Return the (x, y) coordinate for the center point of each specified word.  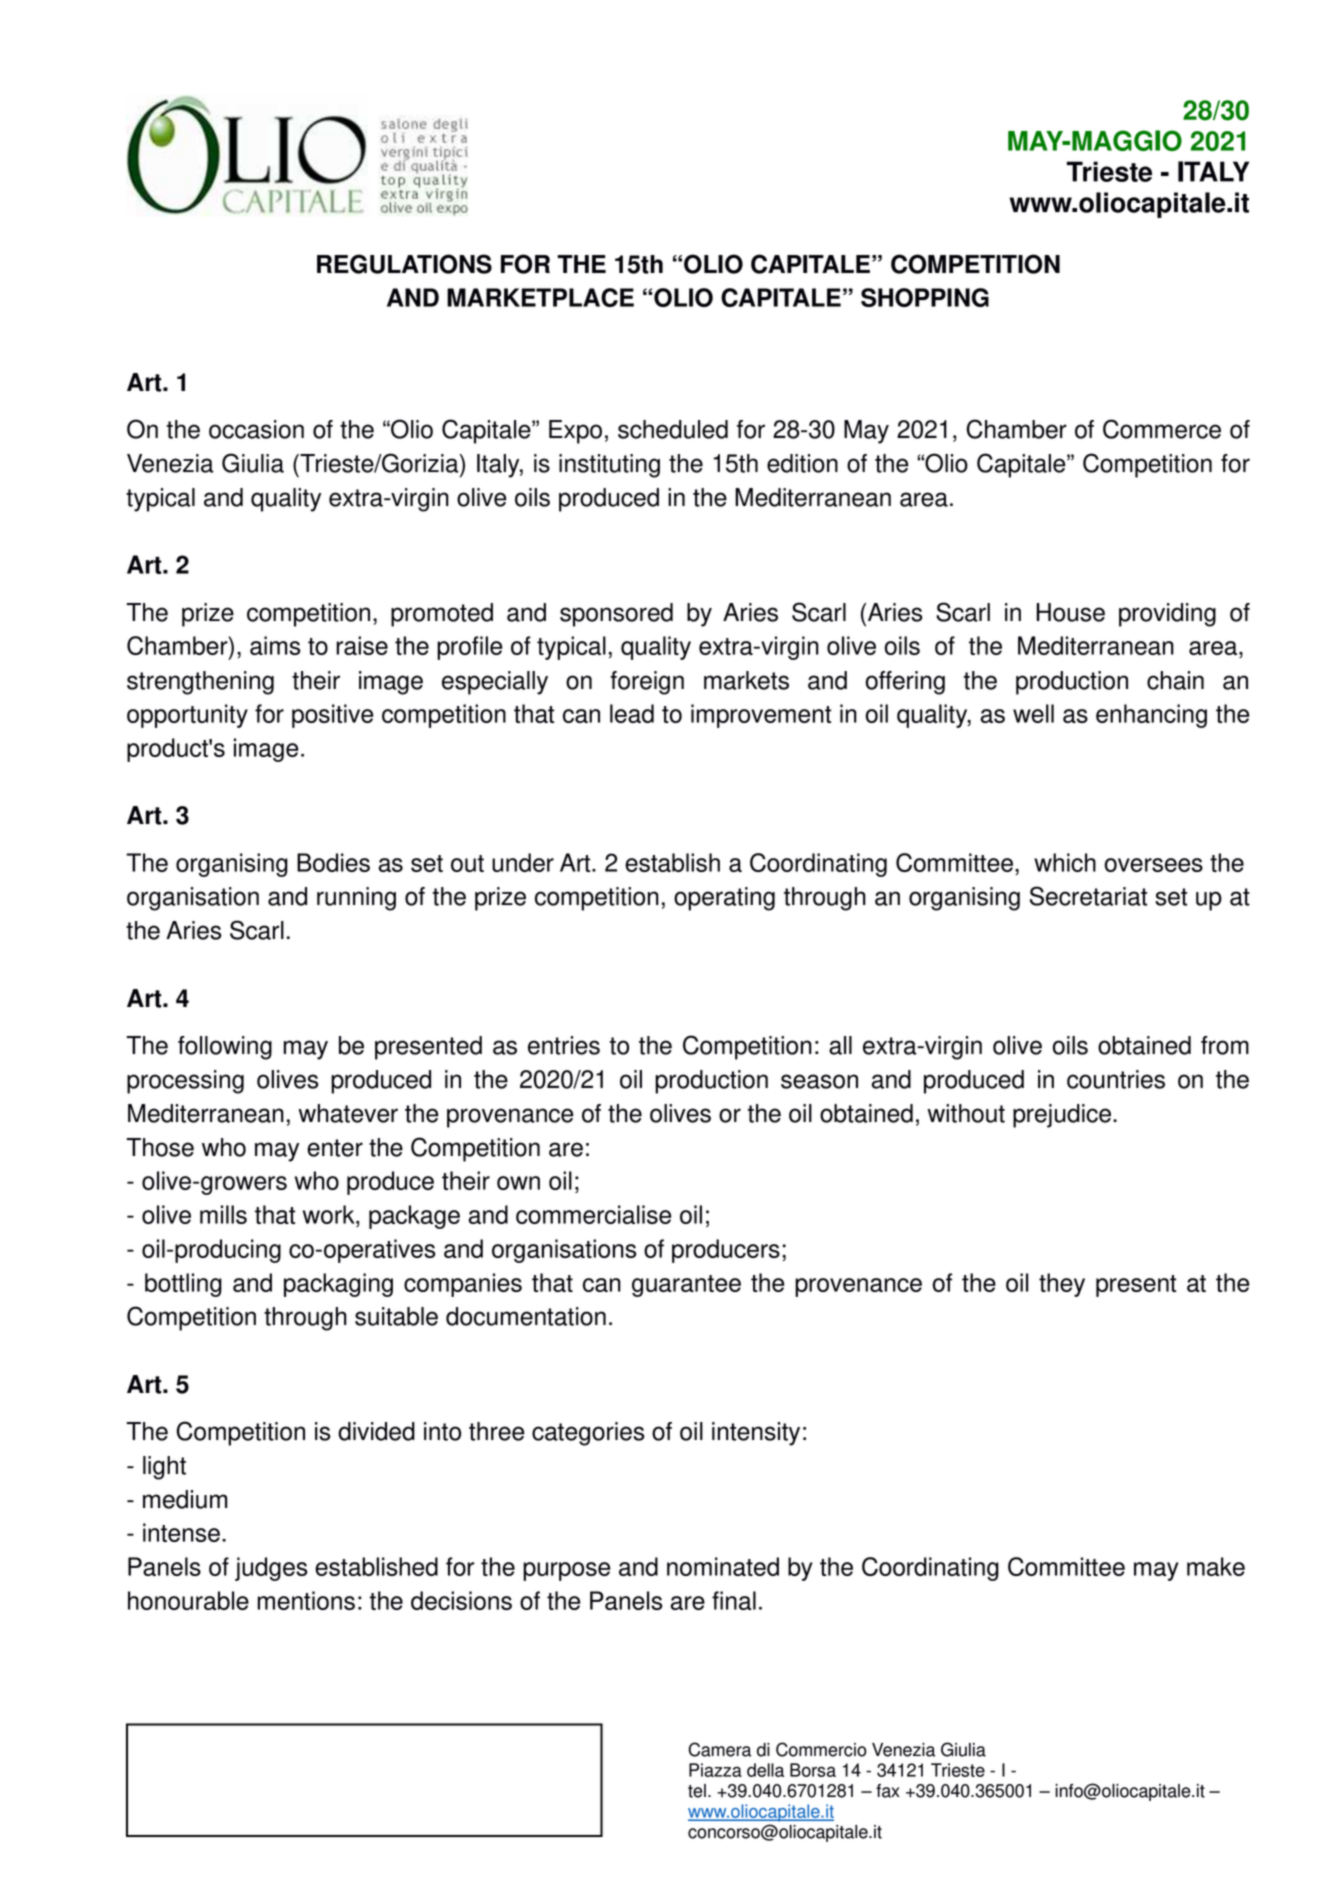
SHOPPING (925, 297)
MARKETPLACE (540, 297)
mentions (306, 1600)
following (225, 1048)
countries (1116, 1079)
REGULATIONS (404, 264)
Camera (720, 1749)
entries (564, 1045)
